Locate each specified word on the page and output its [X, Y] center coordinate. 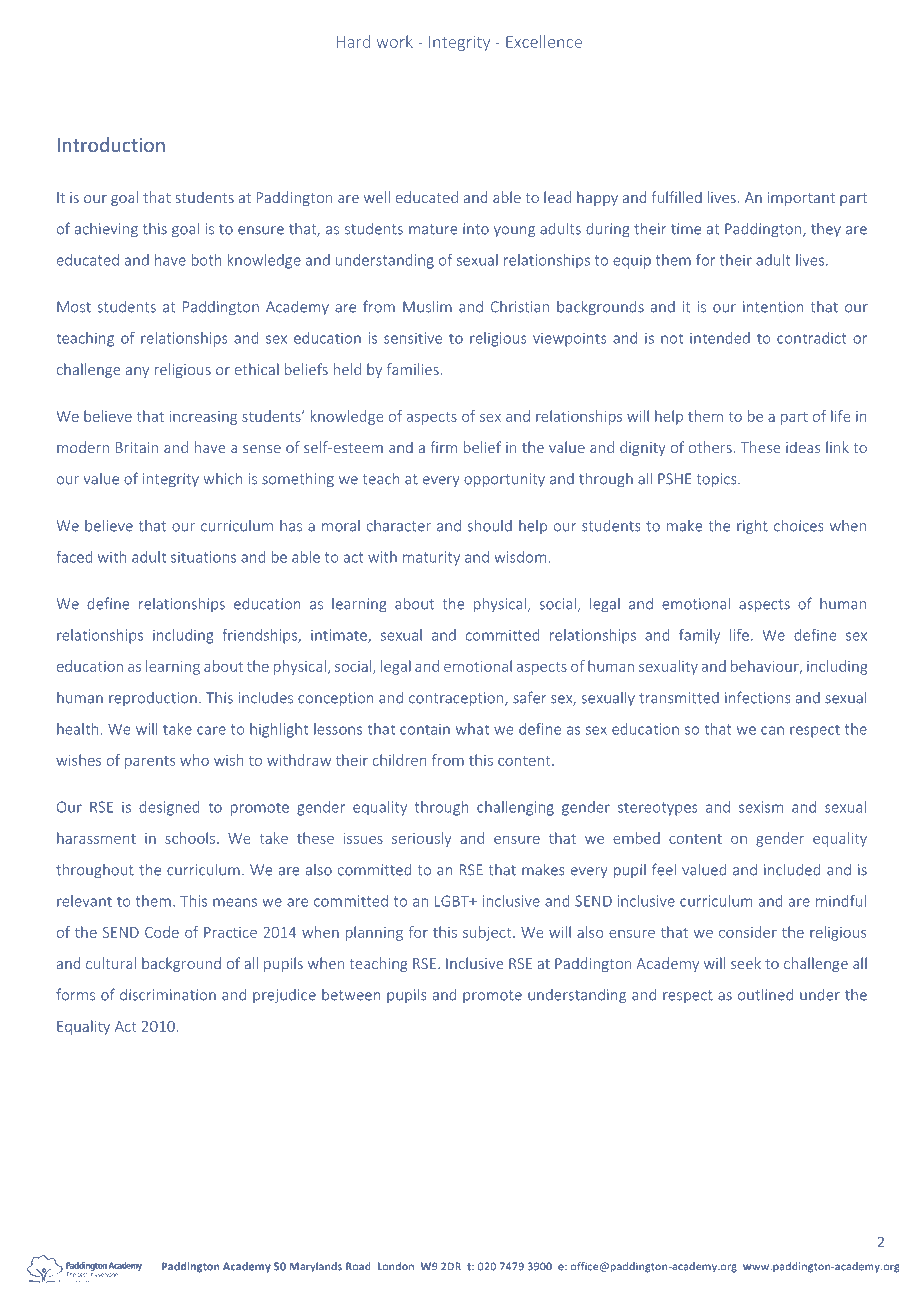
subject [488, 933]
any [137, 372]
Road [358, 1266]
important [801, 199]
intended [720, 338]
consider [748, 932]
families [414, 369]
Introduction [111, 144]
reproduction [153, 699]
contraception [457, 699]
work [395, 41]
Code [162, 932]
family [699, 636]
